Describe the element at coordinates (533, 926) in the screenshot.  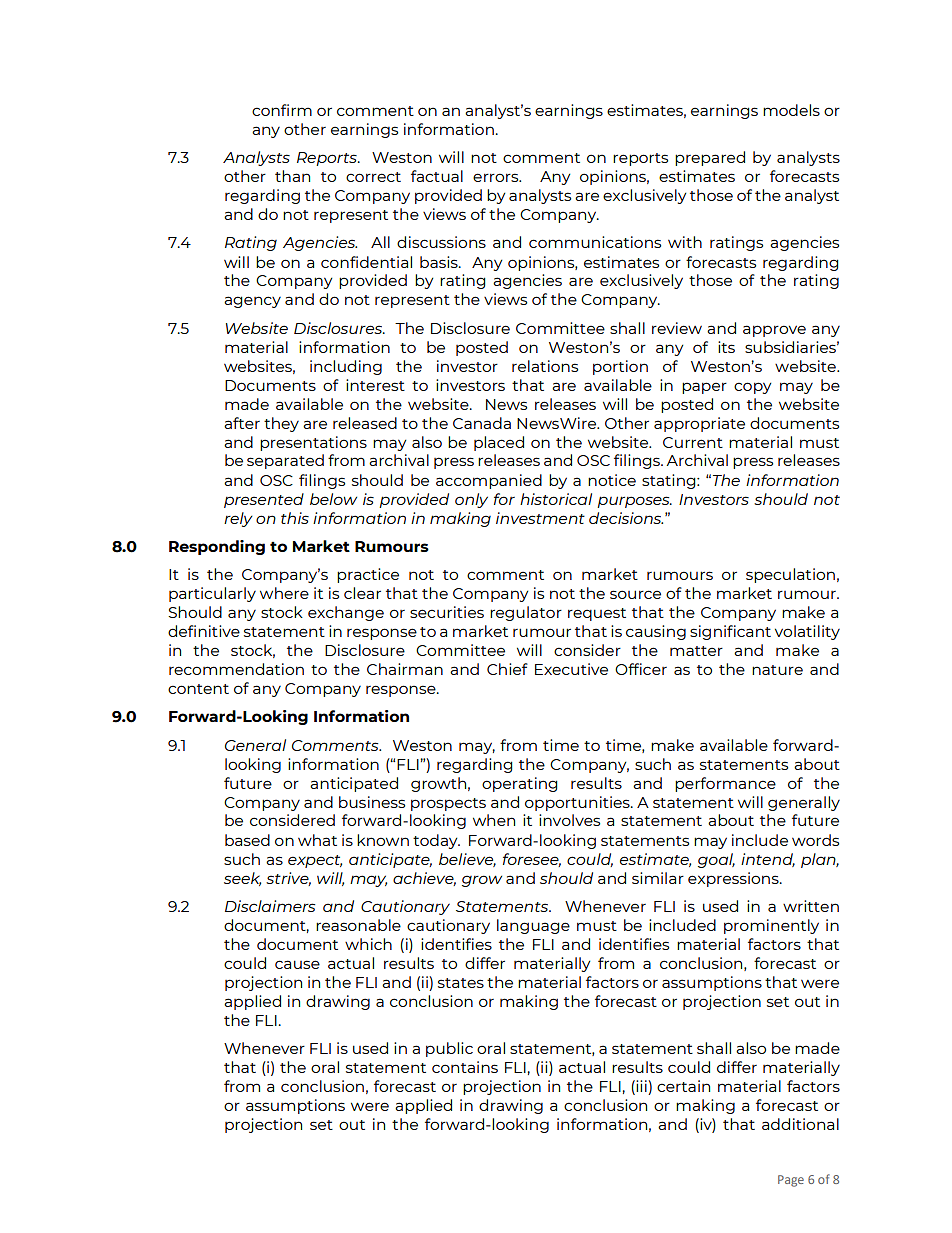
I see `language` at that location.
